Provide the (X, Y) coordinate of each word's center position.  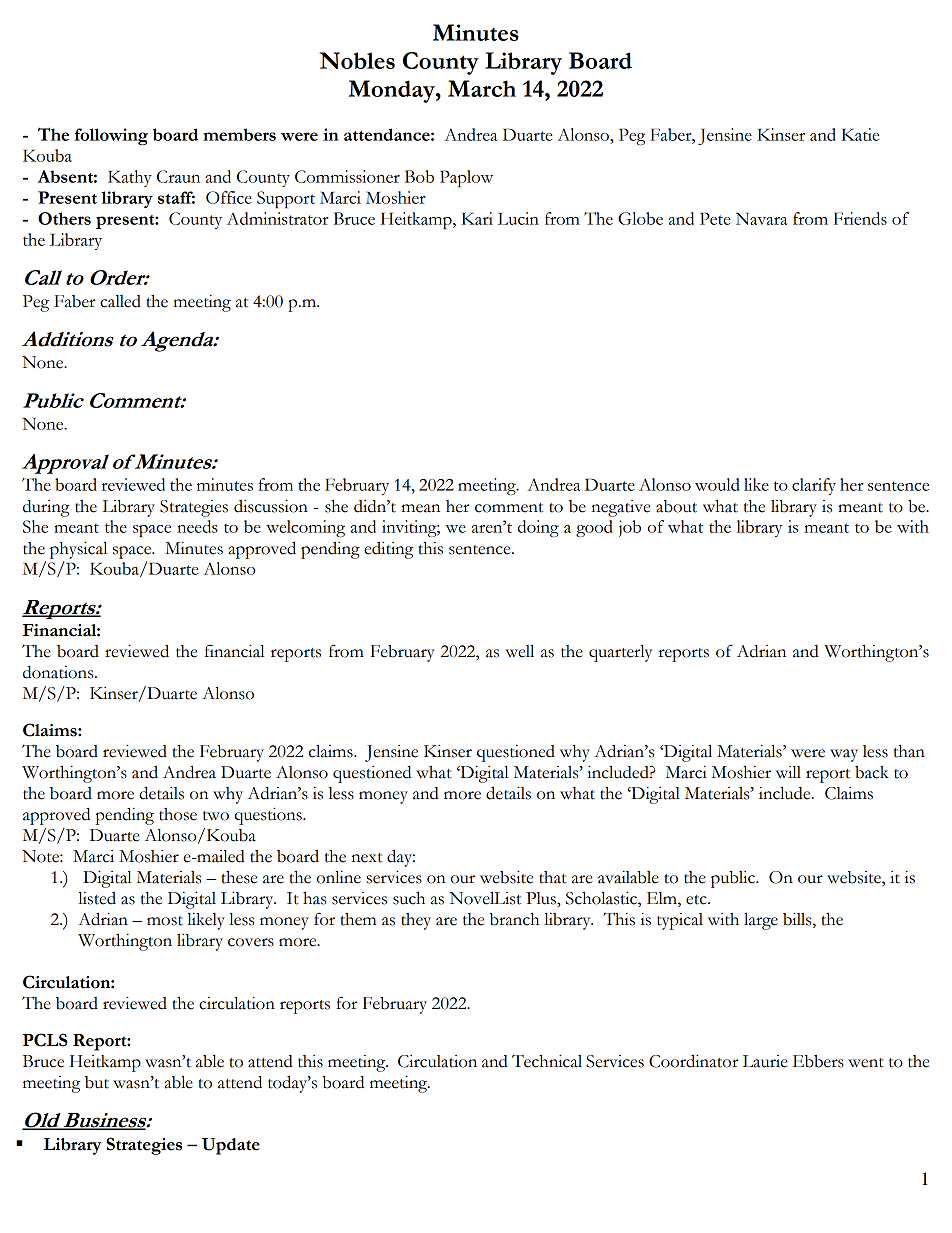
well (519, 651)
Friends (860, 218)
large (761, 921)
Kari (477, 218)
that (553, 877)
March (482, 88)
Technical (547, 1061)
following (111, 136)
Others (64, 218)
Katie (860, 134)
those (178, 814)
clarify (814, 486)
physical (78, 550)
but (97, 1082)
